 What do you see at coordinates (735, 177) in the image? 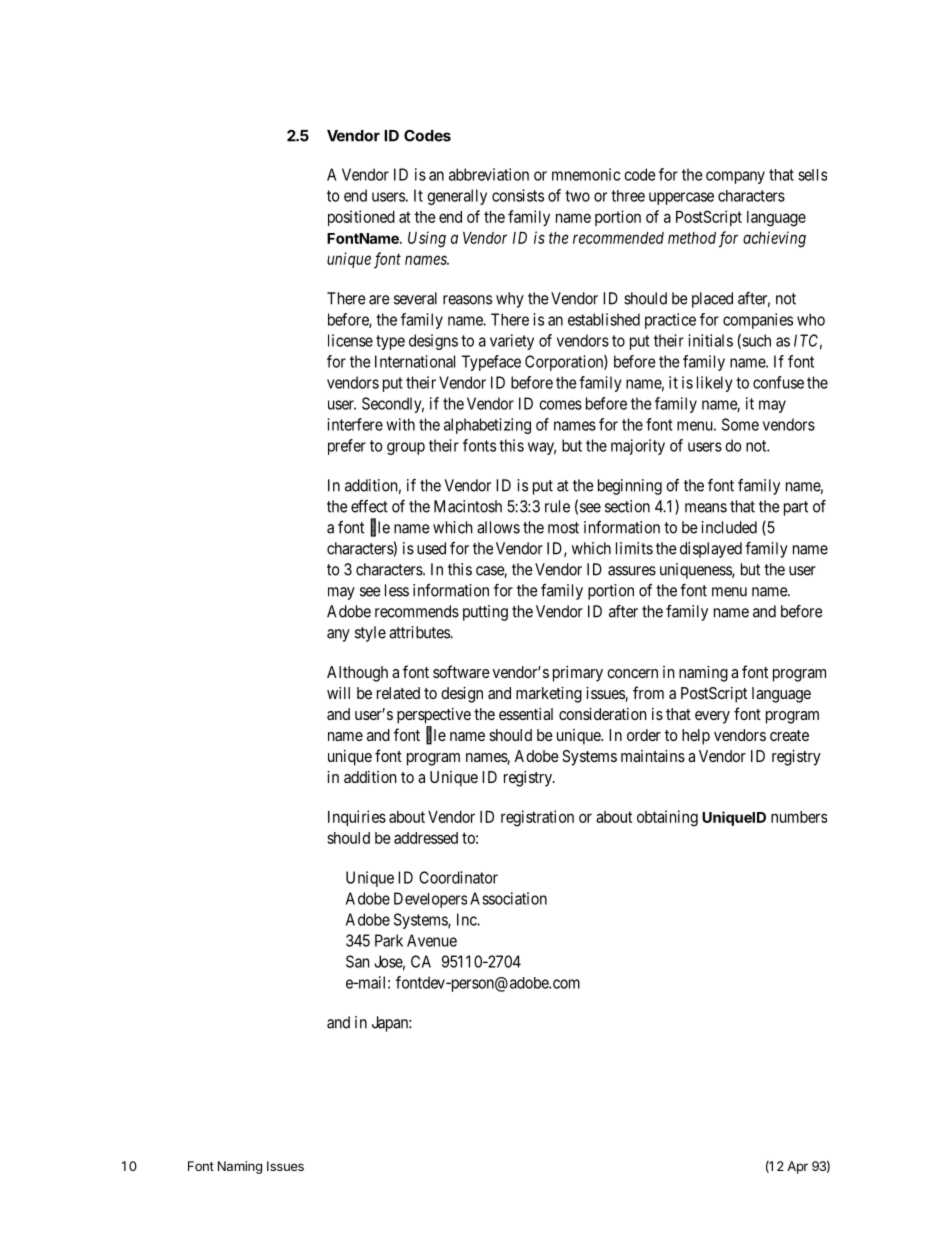
I see `company` at bounding box center [735, 177].
